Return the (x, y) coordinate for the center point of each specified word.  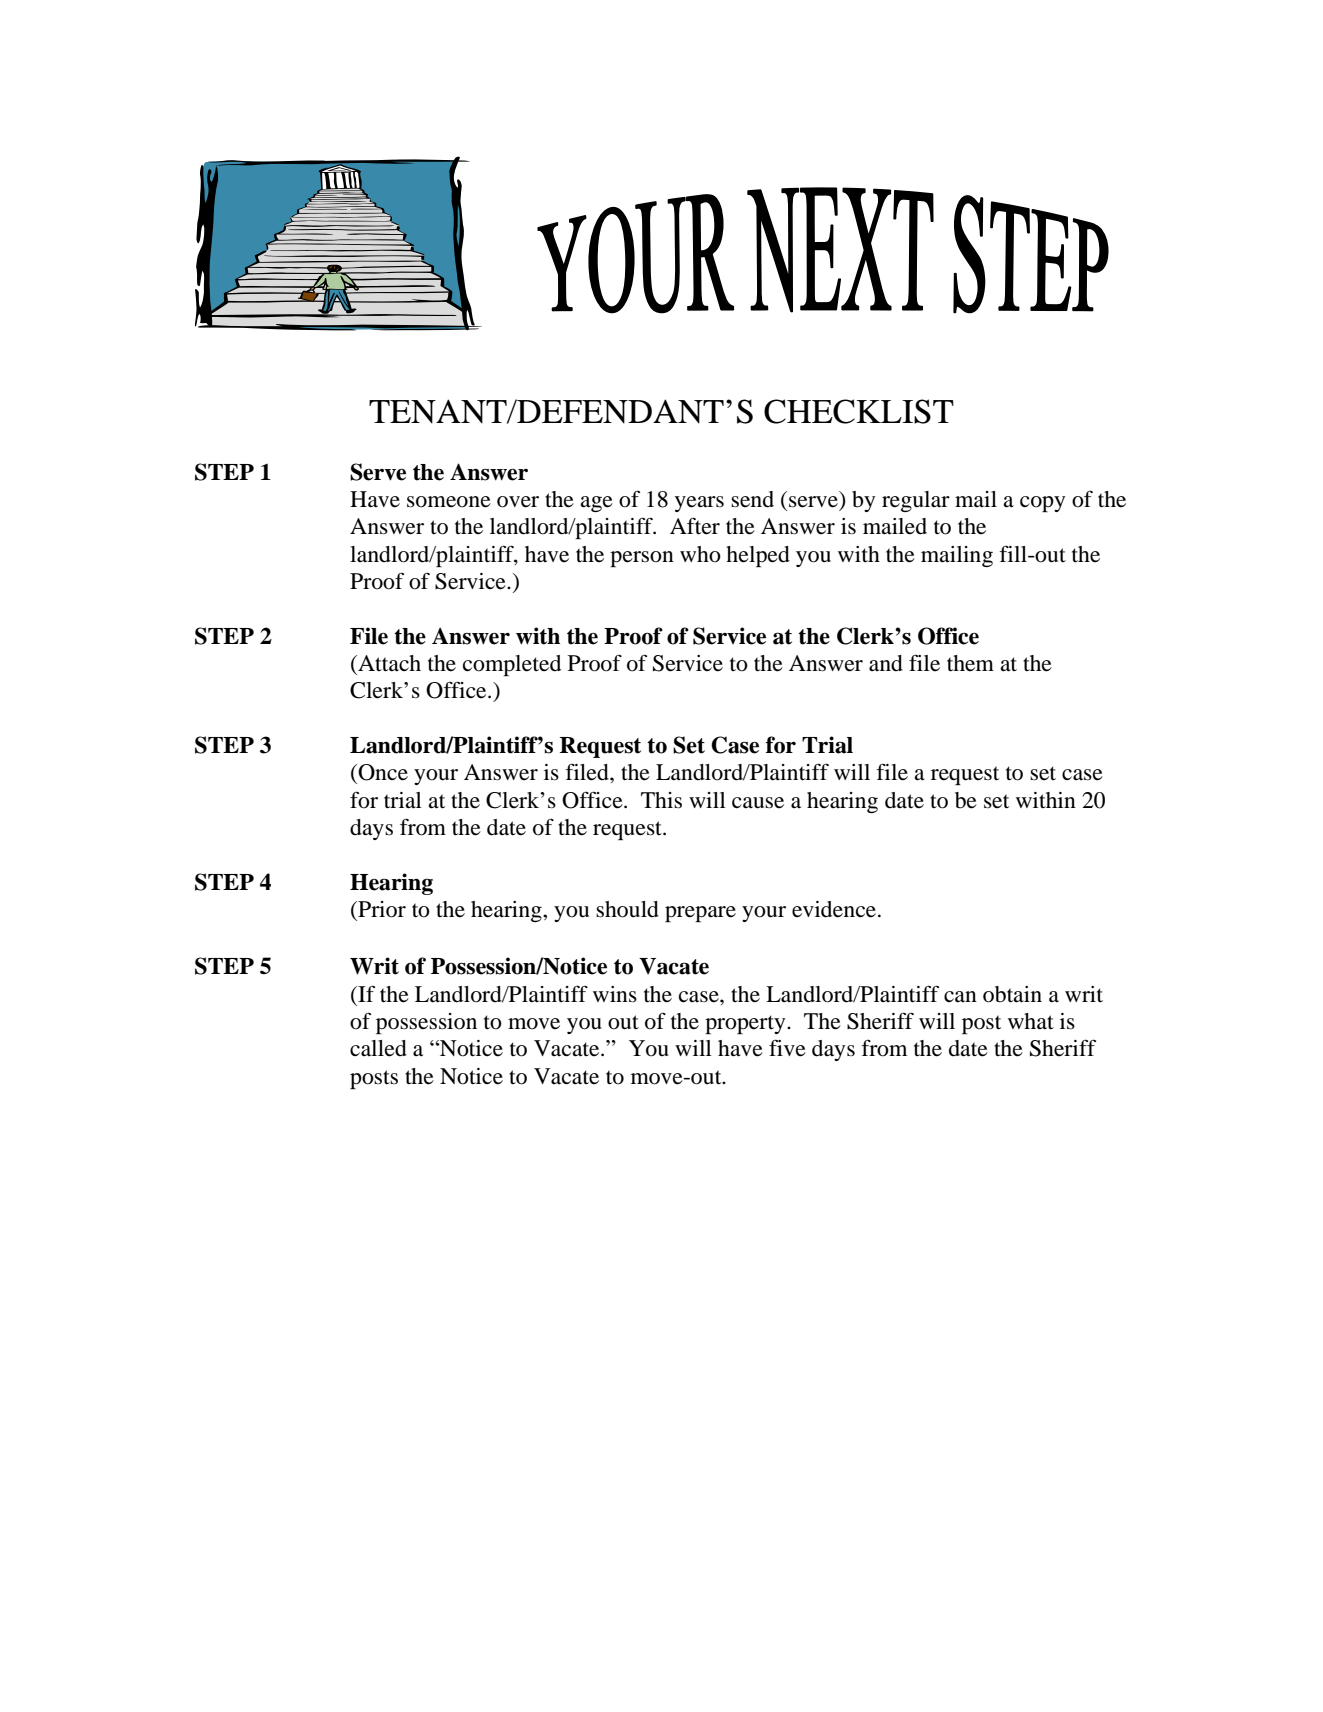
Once (382, 772)
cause (758, 803)
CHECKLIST (859, 411)
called (378, 1048)
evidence (834, 909)
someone (449, 502)
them (970, 663)
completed (512, 665)
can (960, 997)
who (700, 554)
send (752, 499)
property (746, 1024)
